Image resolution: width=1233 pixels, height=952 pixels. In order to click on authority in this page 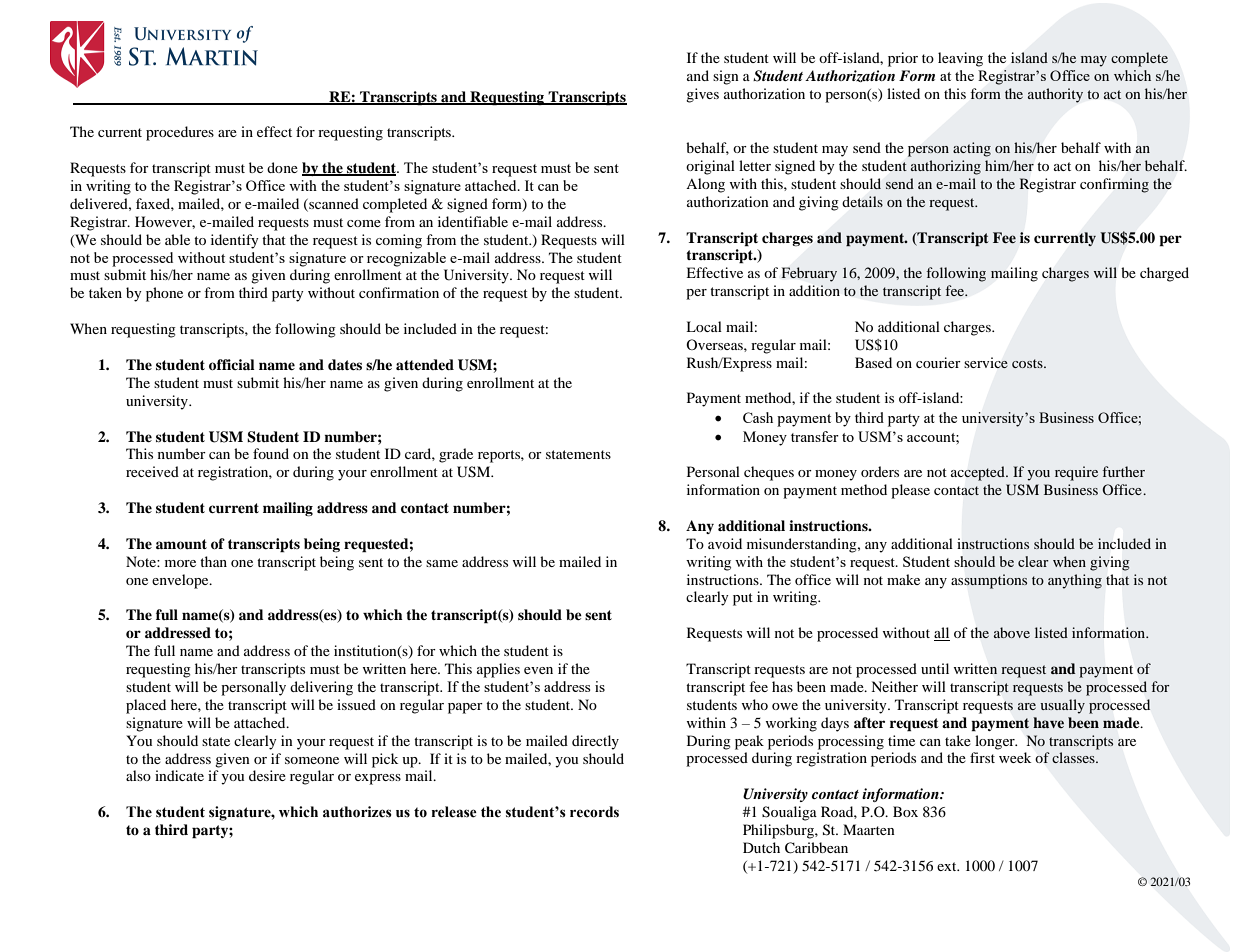, I will do `click(1055, 95)`.
